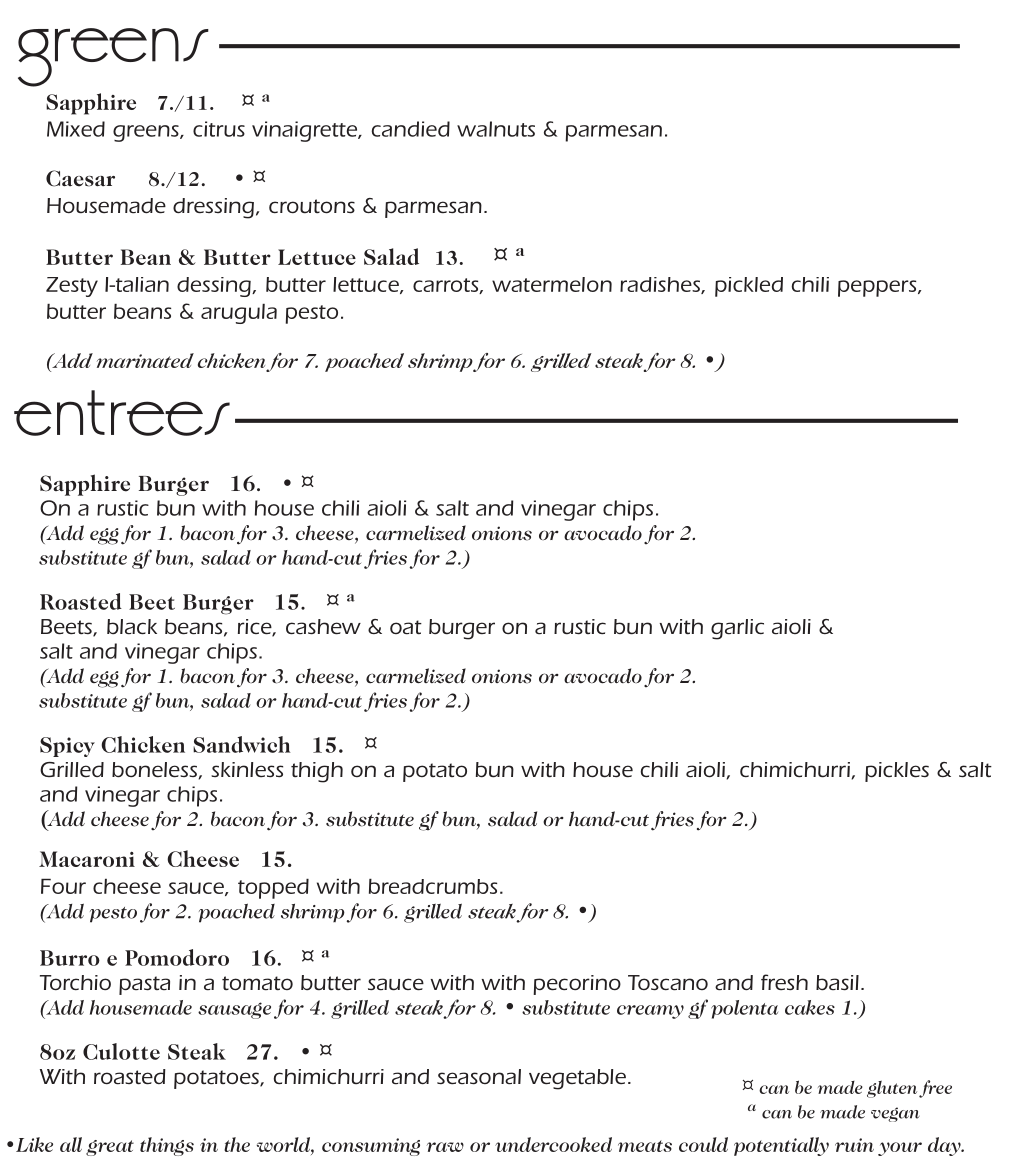 This page has height=1176, width=1029. I want to click on raw, so click(445, 1147).
